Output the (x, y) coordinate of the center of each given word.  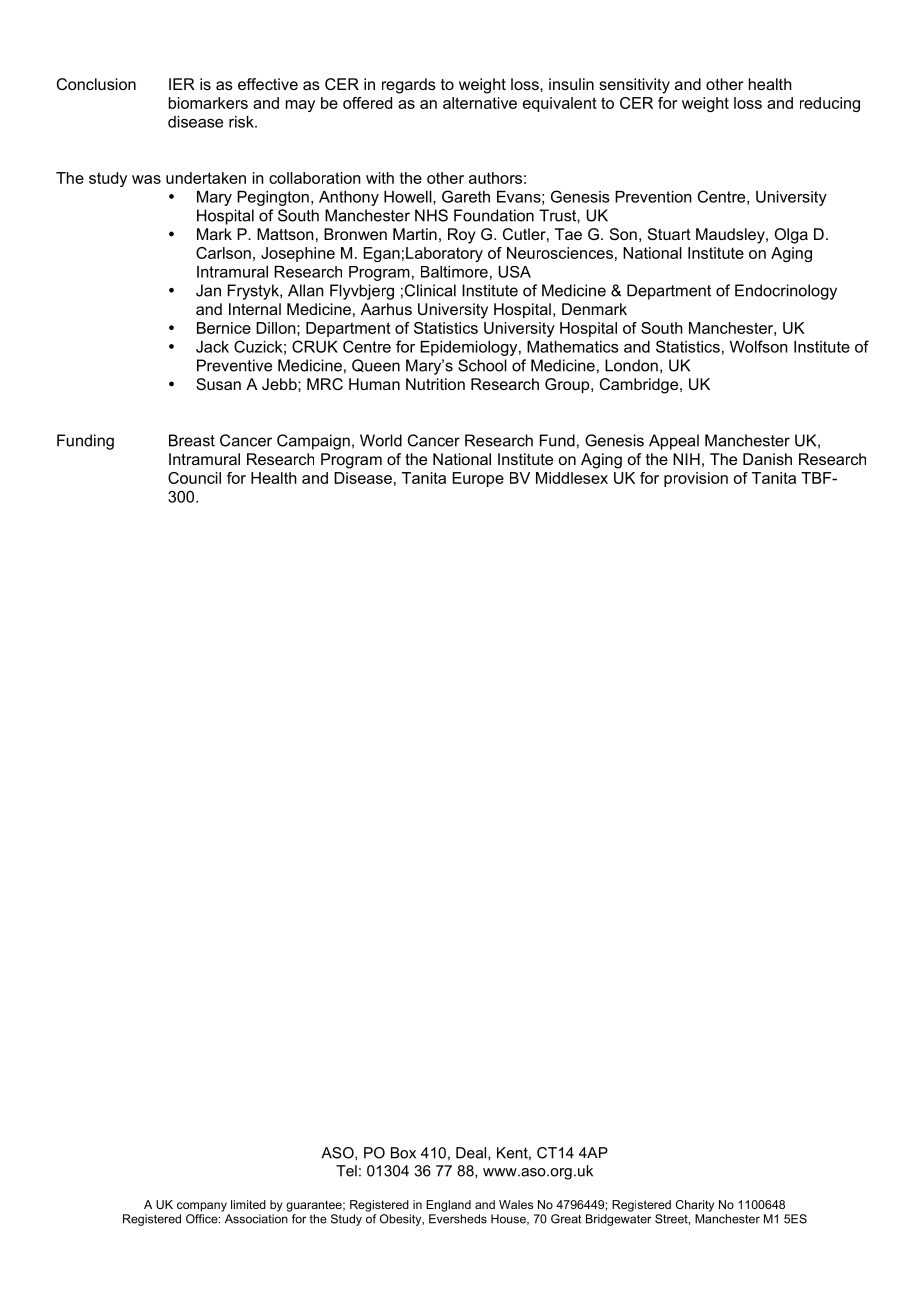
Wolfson (759, 346)
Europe (478, 479)
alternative (480, 103)
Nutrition (435, 384)
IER (182, 84)
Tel (346, 1171)
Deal (472, 1153)
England (448, 1206)
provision (696, 479)
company (202, 1207)
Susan (218, 384)
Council (194, 478)
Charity (695, 1206)
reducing (830, 104)
